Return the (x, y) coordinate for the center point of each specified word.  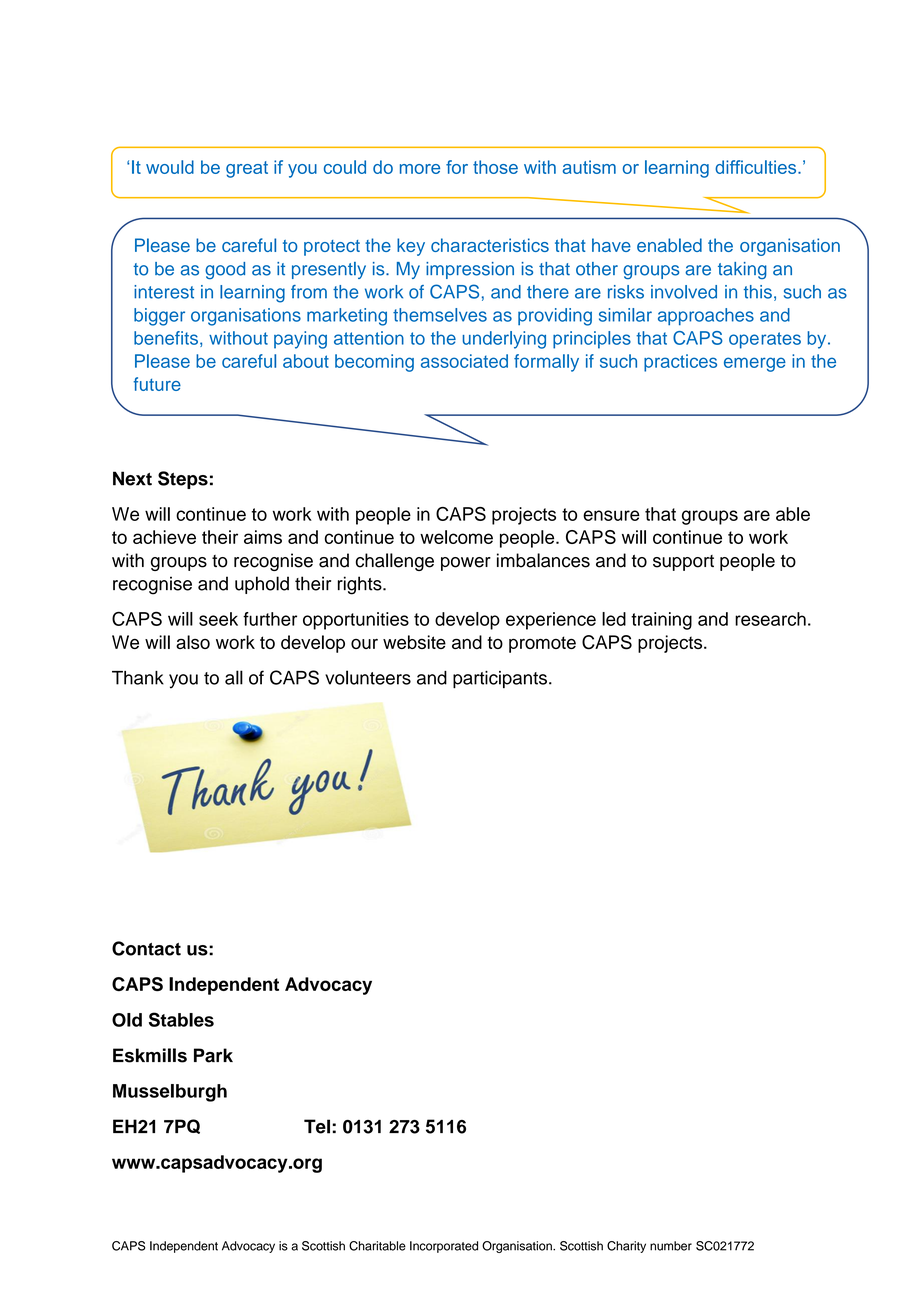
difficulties (757, 167)
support (683, 563)
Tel (317, 1126)
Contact (146, 948)
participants (500, 679)
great (247, 169)
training (661, 621)
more (420, 169)
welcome (456, 537)
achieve (164, 537)
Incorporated (444, 1247)
